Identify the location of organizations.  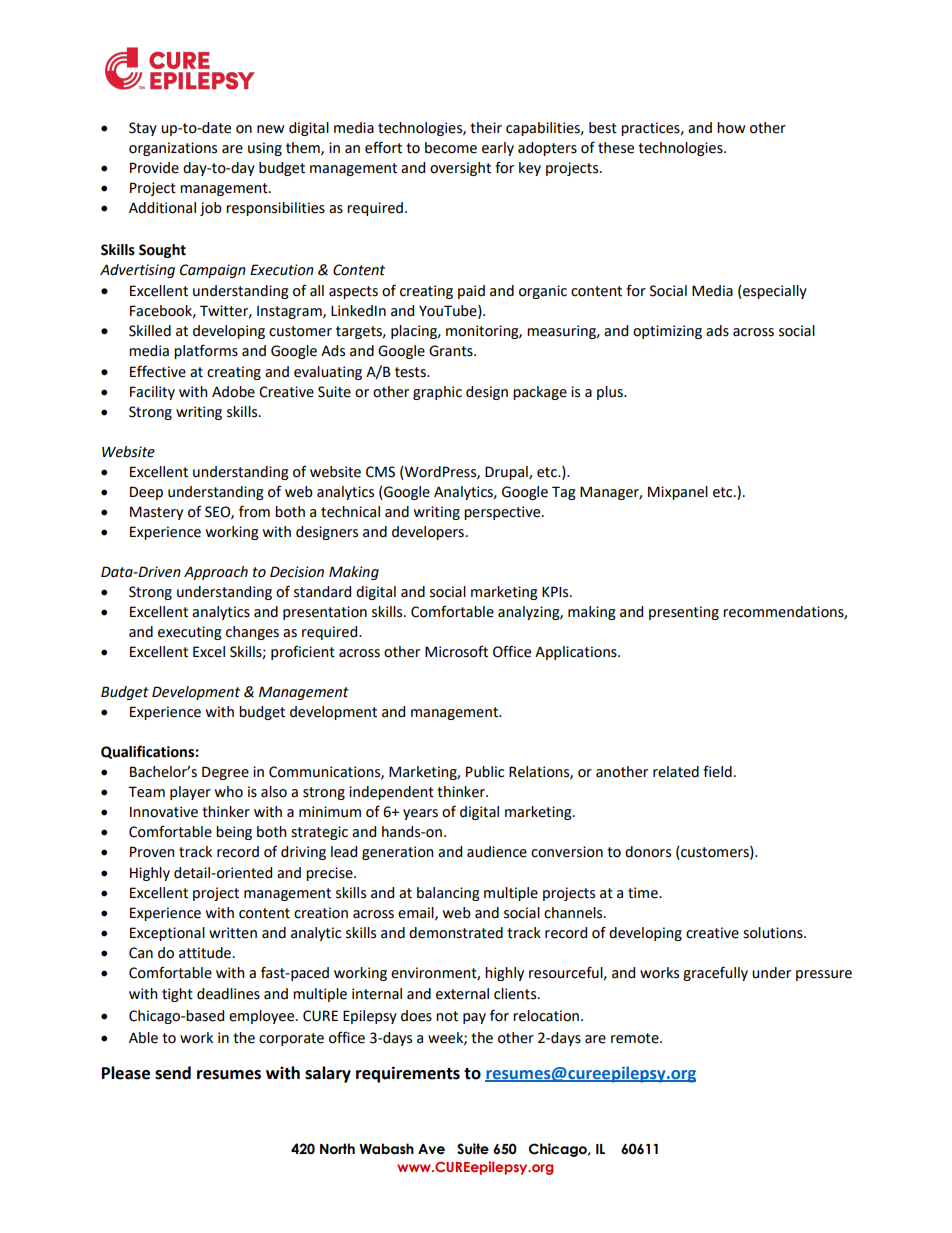
(173, 149).
